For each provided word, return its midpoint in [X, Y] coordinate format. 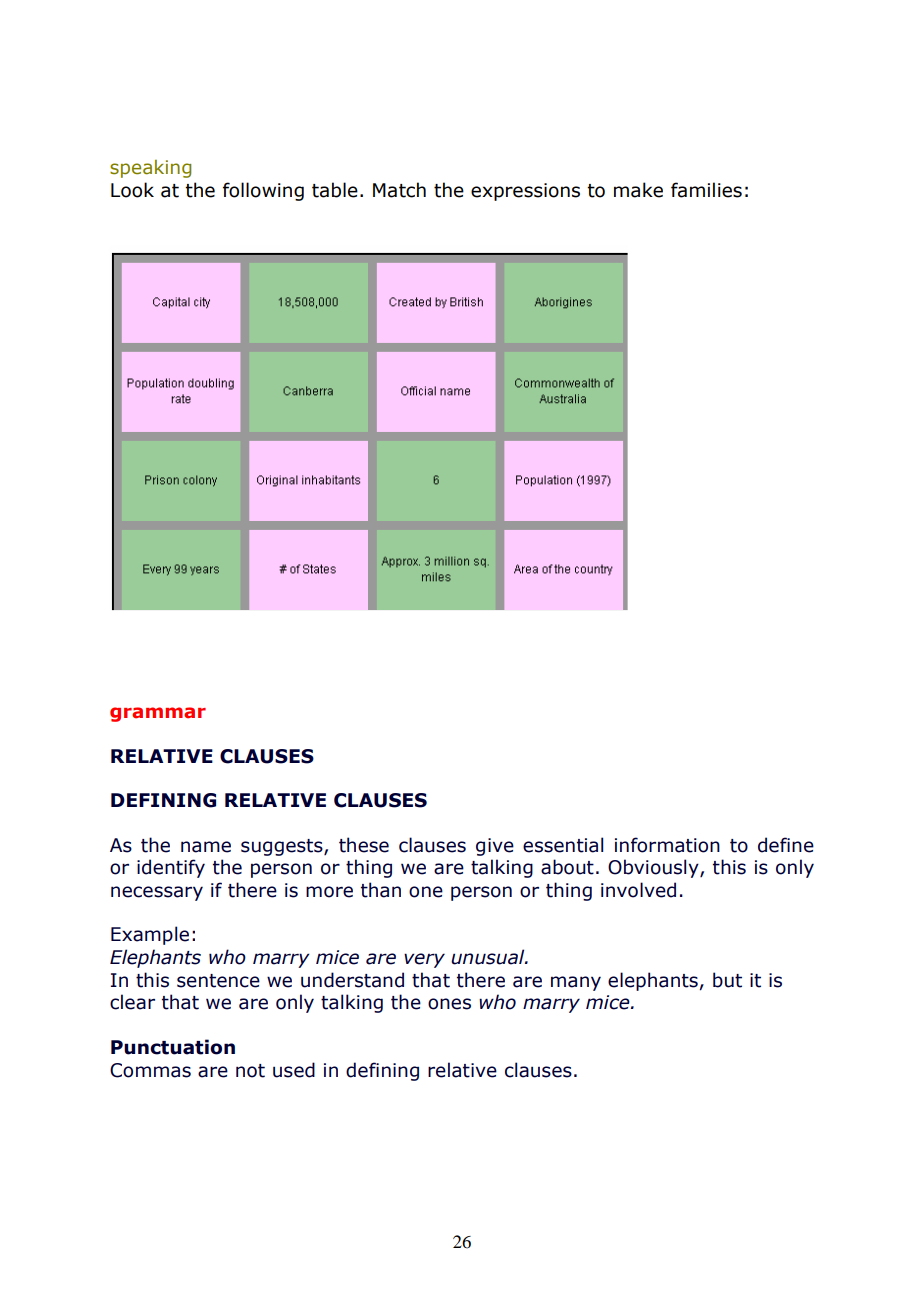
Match [399, 190]
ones [449, 1004]
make [638, 190]
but [727, 980]
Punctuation [173, 1047]
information [667, 845]
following [263, 191]
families [706, 190]
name [206, 847]
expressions [525, 192]
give [495, 847]
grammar [158, 714]
